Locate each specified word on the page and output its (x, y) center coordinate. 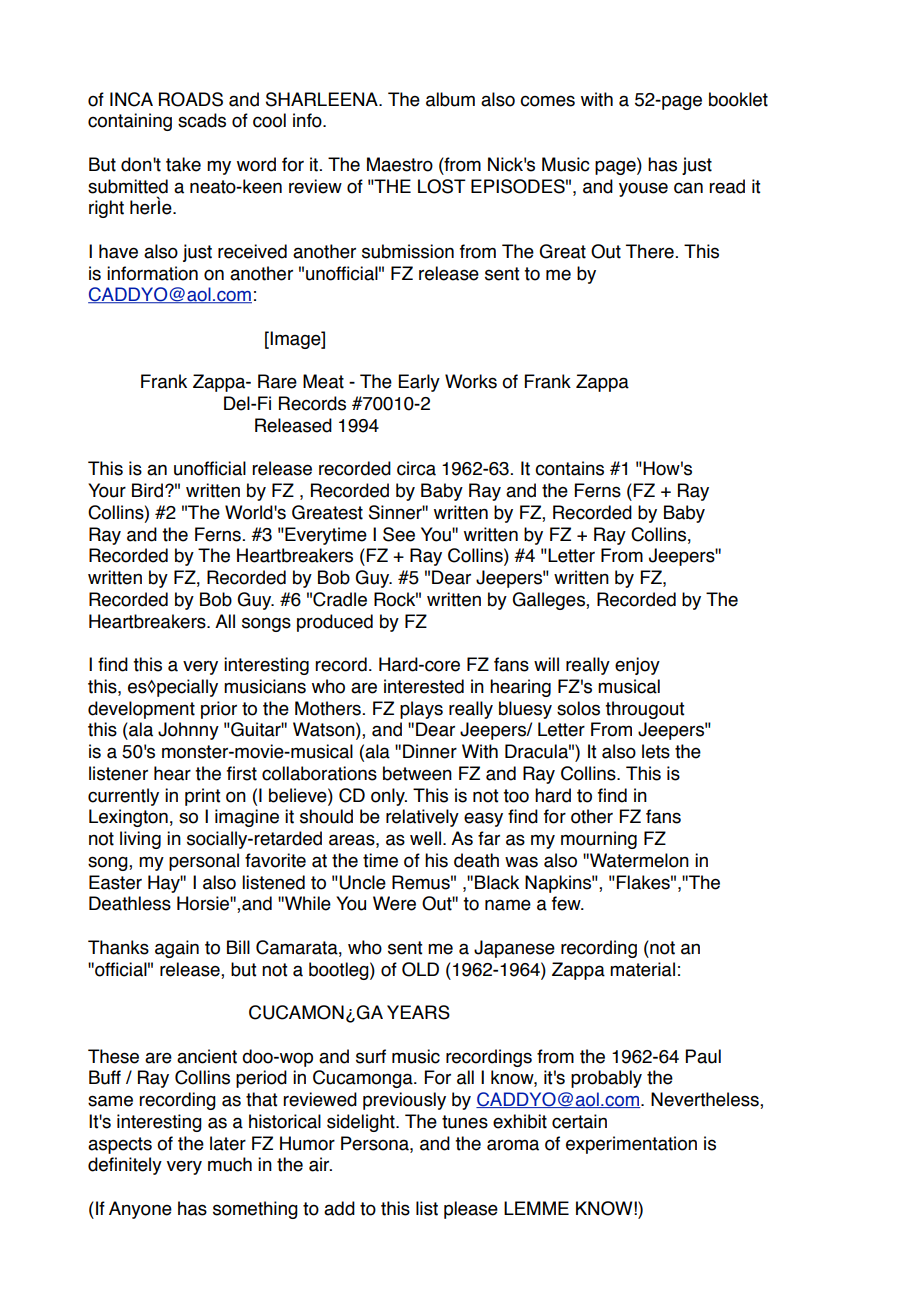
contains (569, 468)
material (642, 969)
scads (202, 120)
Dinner (430, 751)
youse (643, 189)
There (650, 251)
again (177, 949)
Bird (147, 490)
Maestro (400, 164)
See (399, 534)
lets (656, 751)
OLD (420, 969)
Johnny (188, 731)
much (230, 1164)
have (118, 251)
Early (419, 383)
